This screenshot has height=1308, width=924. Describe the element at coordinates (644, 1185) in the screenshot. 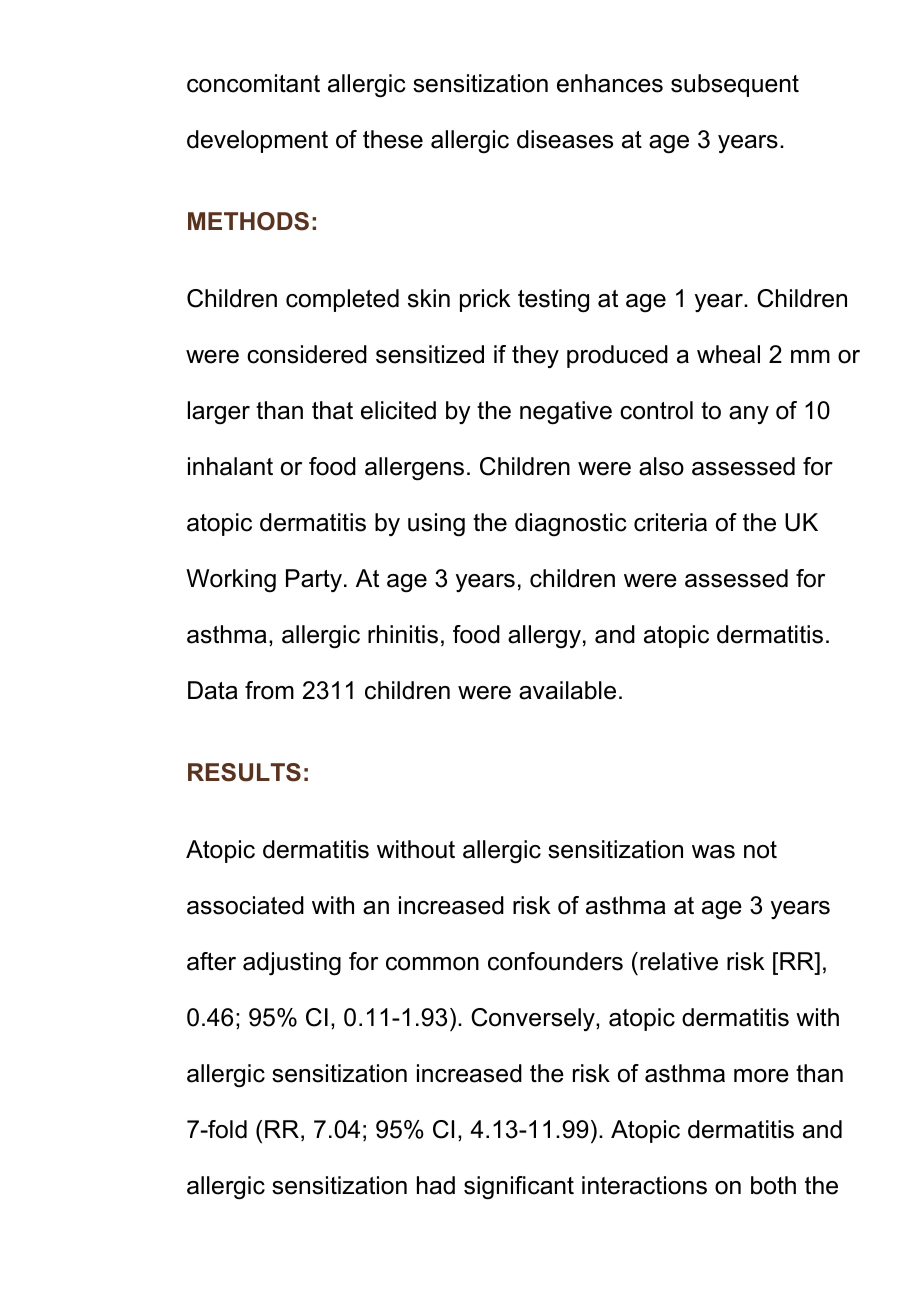

I see `interactions` at that location.
